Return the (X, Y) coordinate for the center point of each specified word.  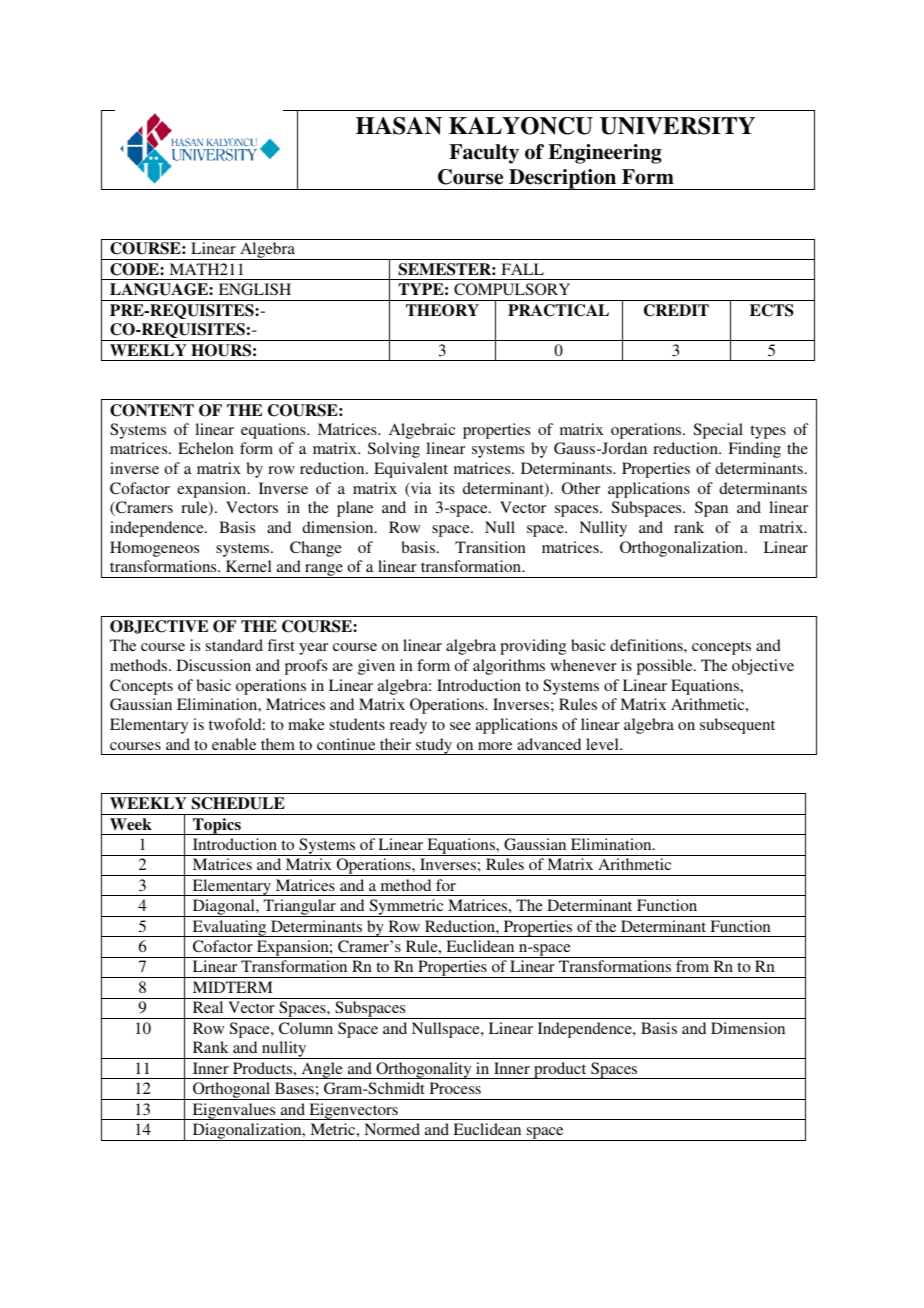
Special (718, 431)
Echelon (206, 448)
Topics (217, 826)
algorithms (509, 667)
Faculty (484, 154)
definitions (647, 645)
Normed (392, 1129)
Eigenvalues (234, 1111)
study (434, 746)
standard (234, 645)
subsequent (737, 726)
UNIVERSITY (677, 126)
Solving (394, 450)
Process (455, 1088)
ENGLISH (255, 289)
